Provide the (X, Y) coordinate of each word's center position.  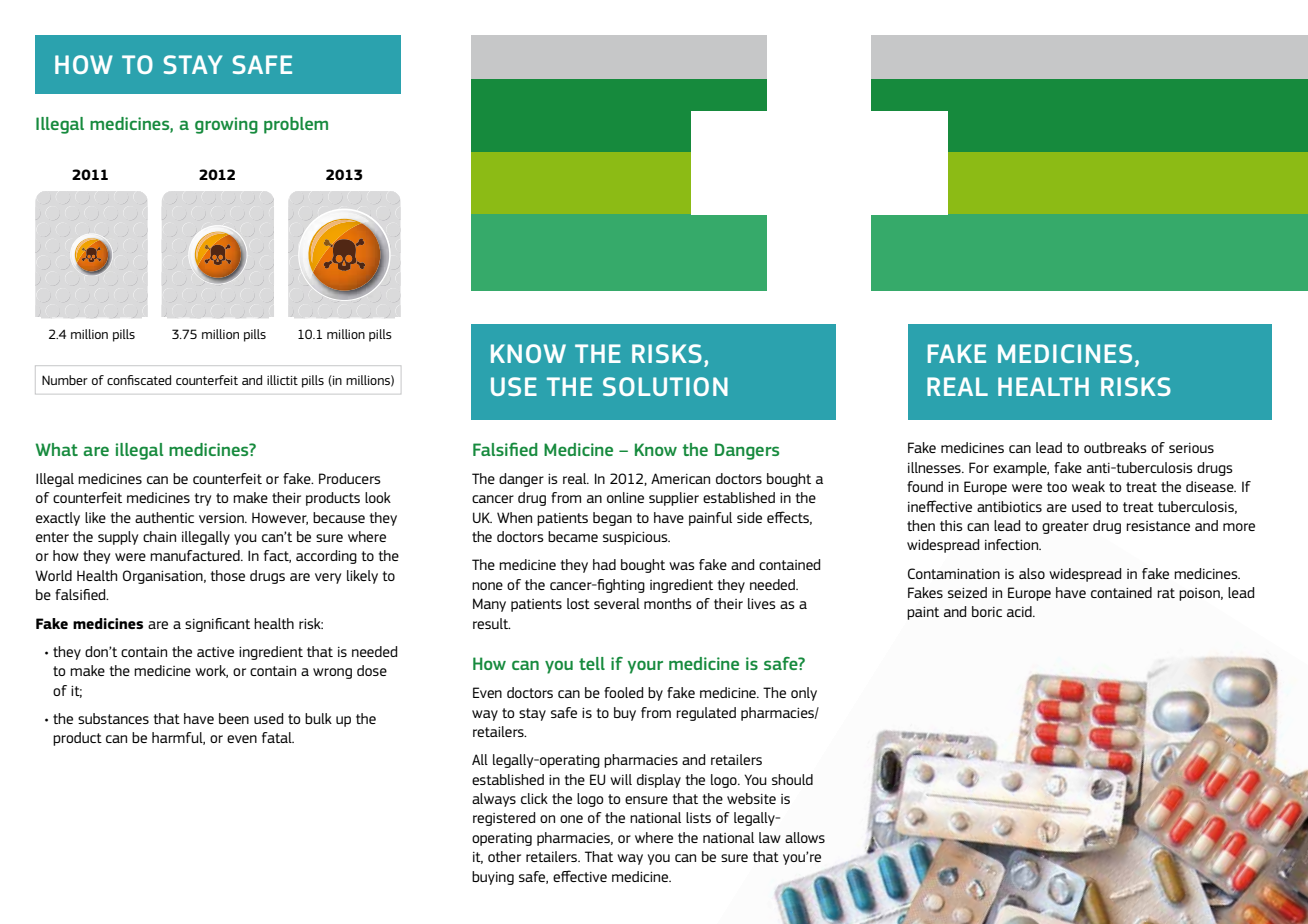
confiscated (139, 380)
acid (1020, 611)
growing (226, 125)
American (680, 478)
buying (493, 878)
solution (665, 386)
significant (217, 625)
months (668, 603)
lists (698, 817)
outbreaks (1115, 447)
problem (296, 125)
